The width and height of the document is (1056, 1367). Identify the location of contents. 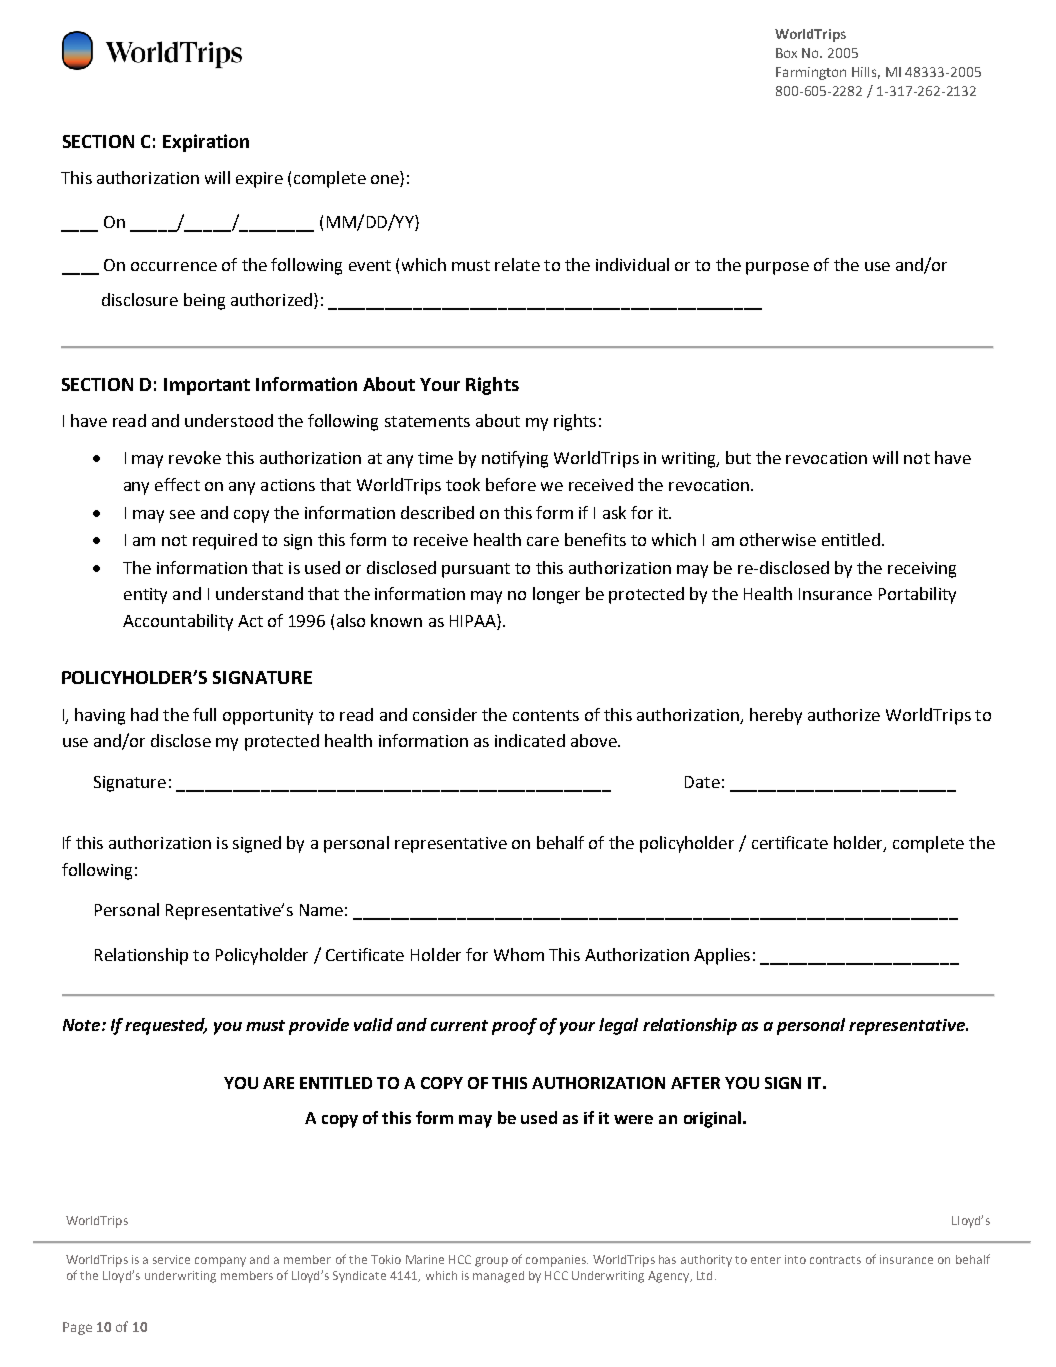
(546, 715).
